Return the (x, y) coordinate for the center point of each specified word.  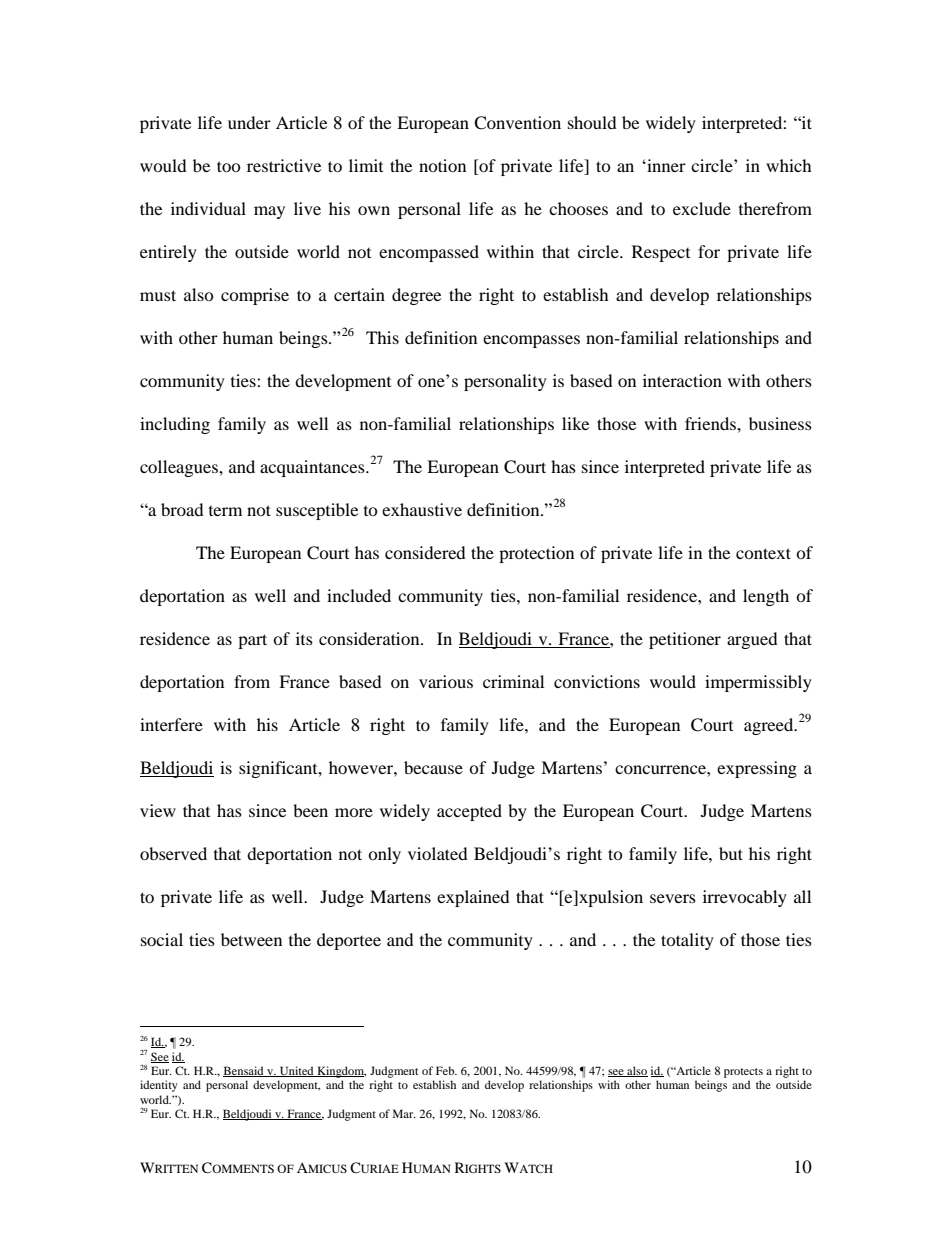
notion (442, 165)
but (731, 853)
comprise (255, 296)
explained (473, 898)
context (763, 553)
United (297, 1071)
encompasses (531, 341)
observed (173, 853)
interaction (682, 380)
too (229, 166)
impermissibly (758, 683)
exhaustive (422, 509)
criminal (513, 681)
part (252, 641)
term (225, 511)
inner (665, 165)
